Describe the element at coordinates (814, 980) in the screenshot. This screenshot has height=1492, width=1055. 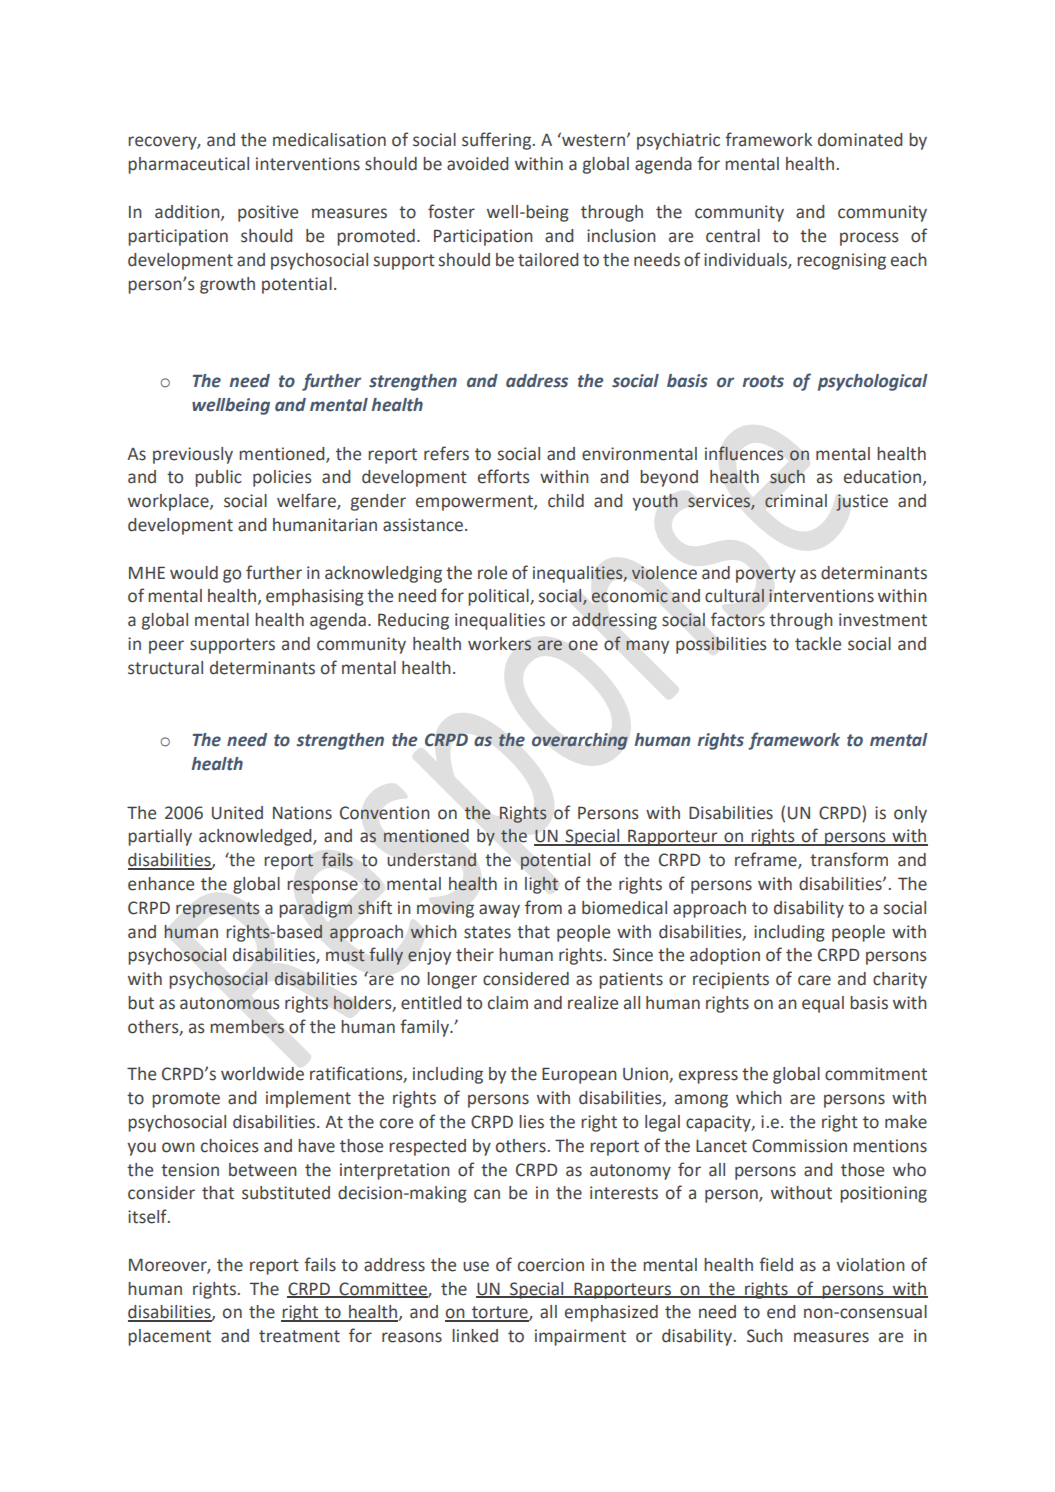
I see `care` at that location.
